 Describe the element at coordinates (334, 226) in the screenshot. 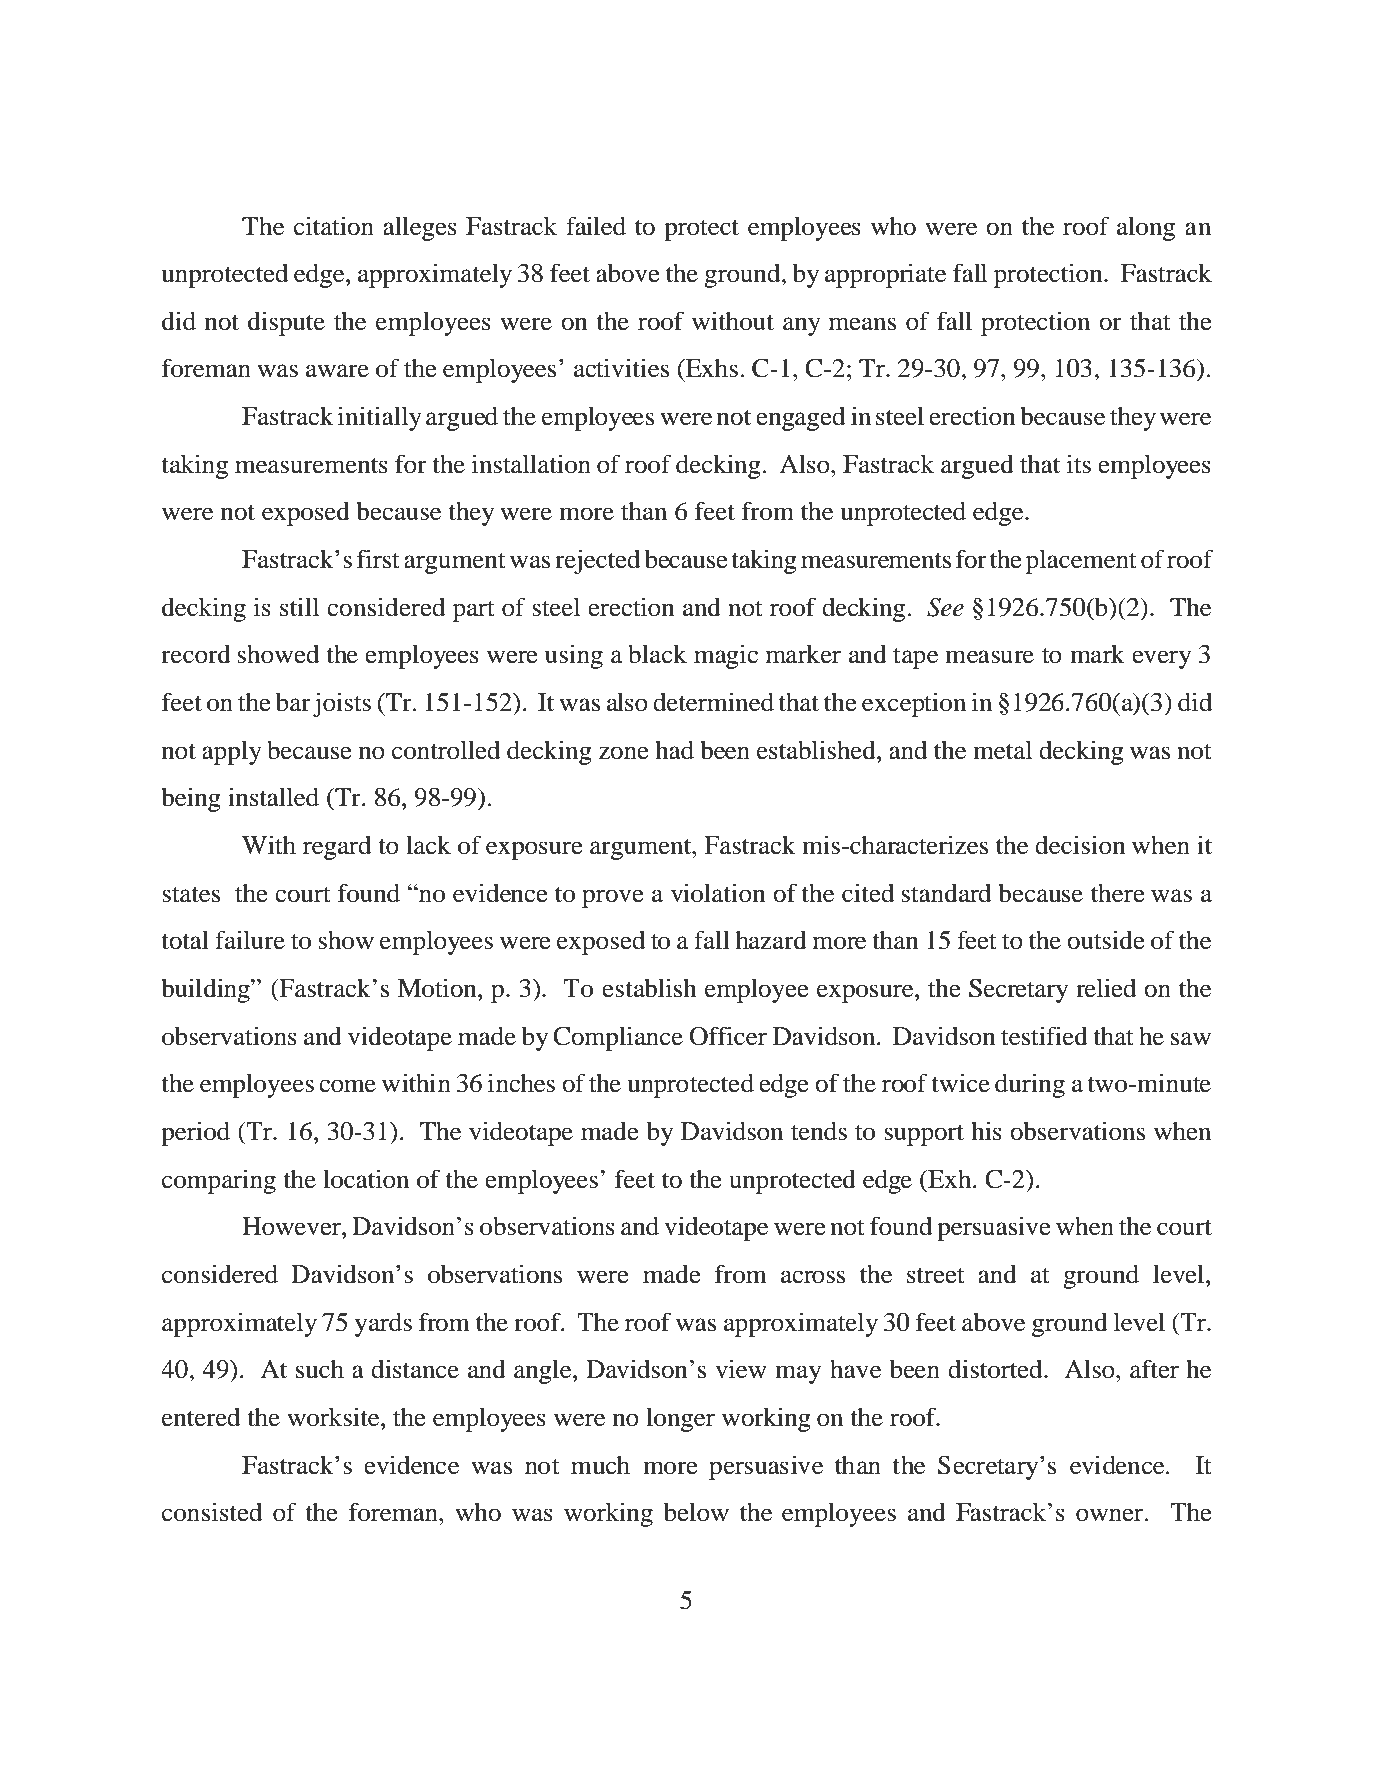

I see `citation` at that location.
